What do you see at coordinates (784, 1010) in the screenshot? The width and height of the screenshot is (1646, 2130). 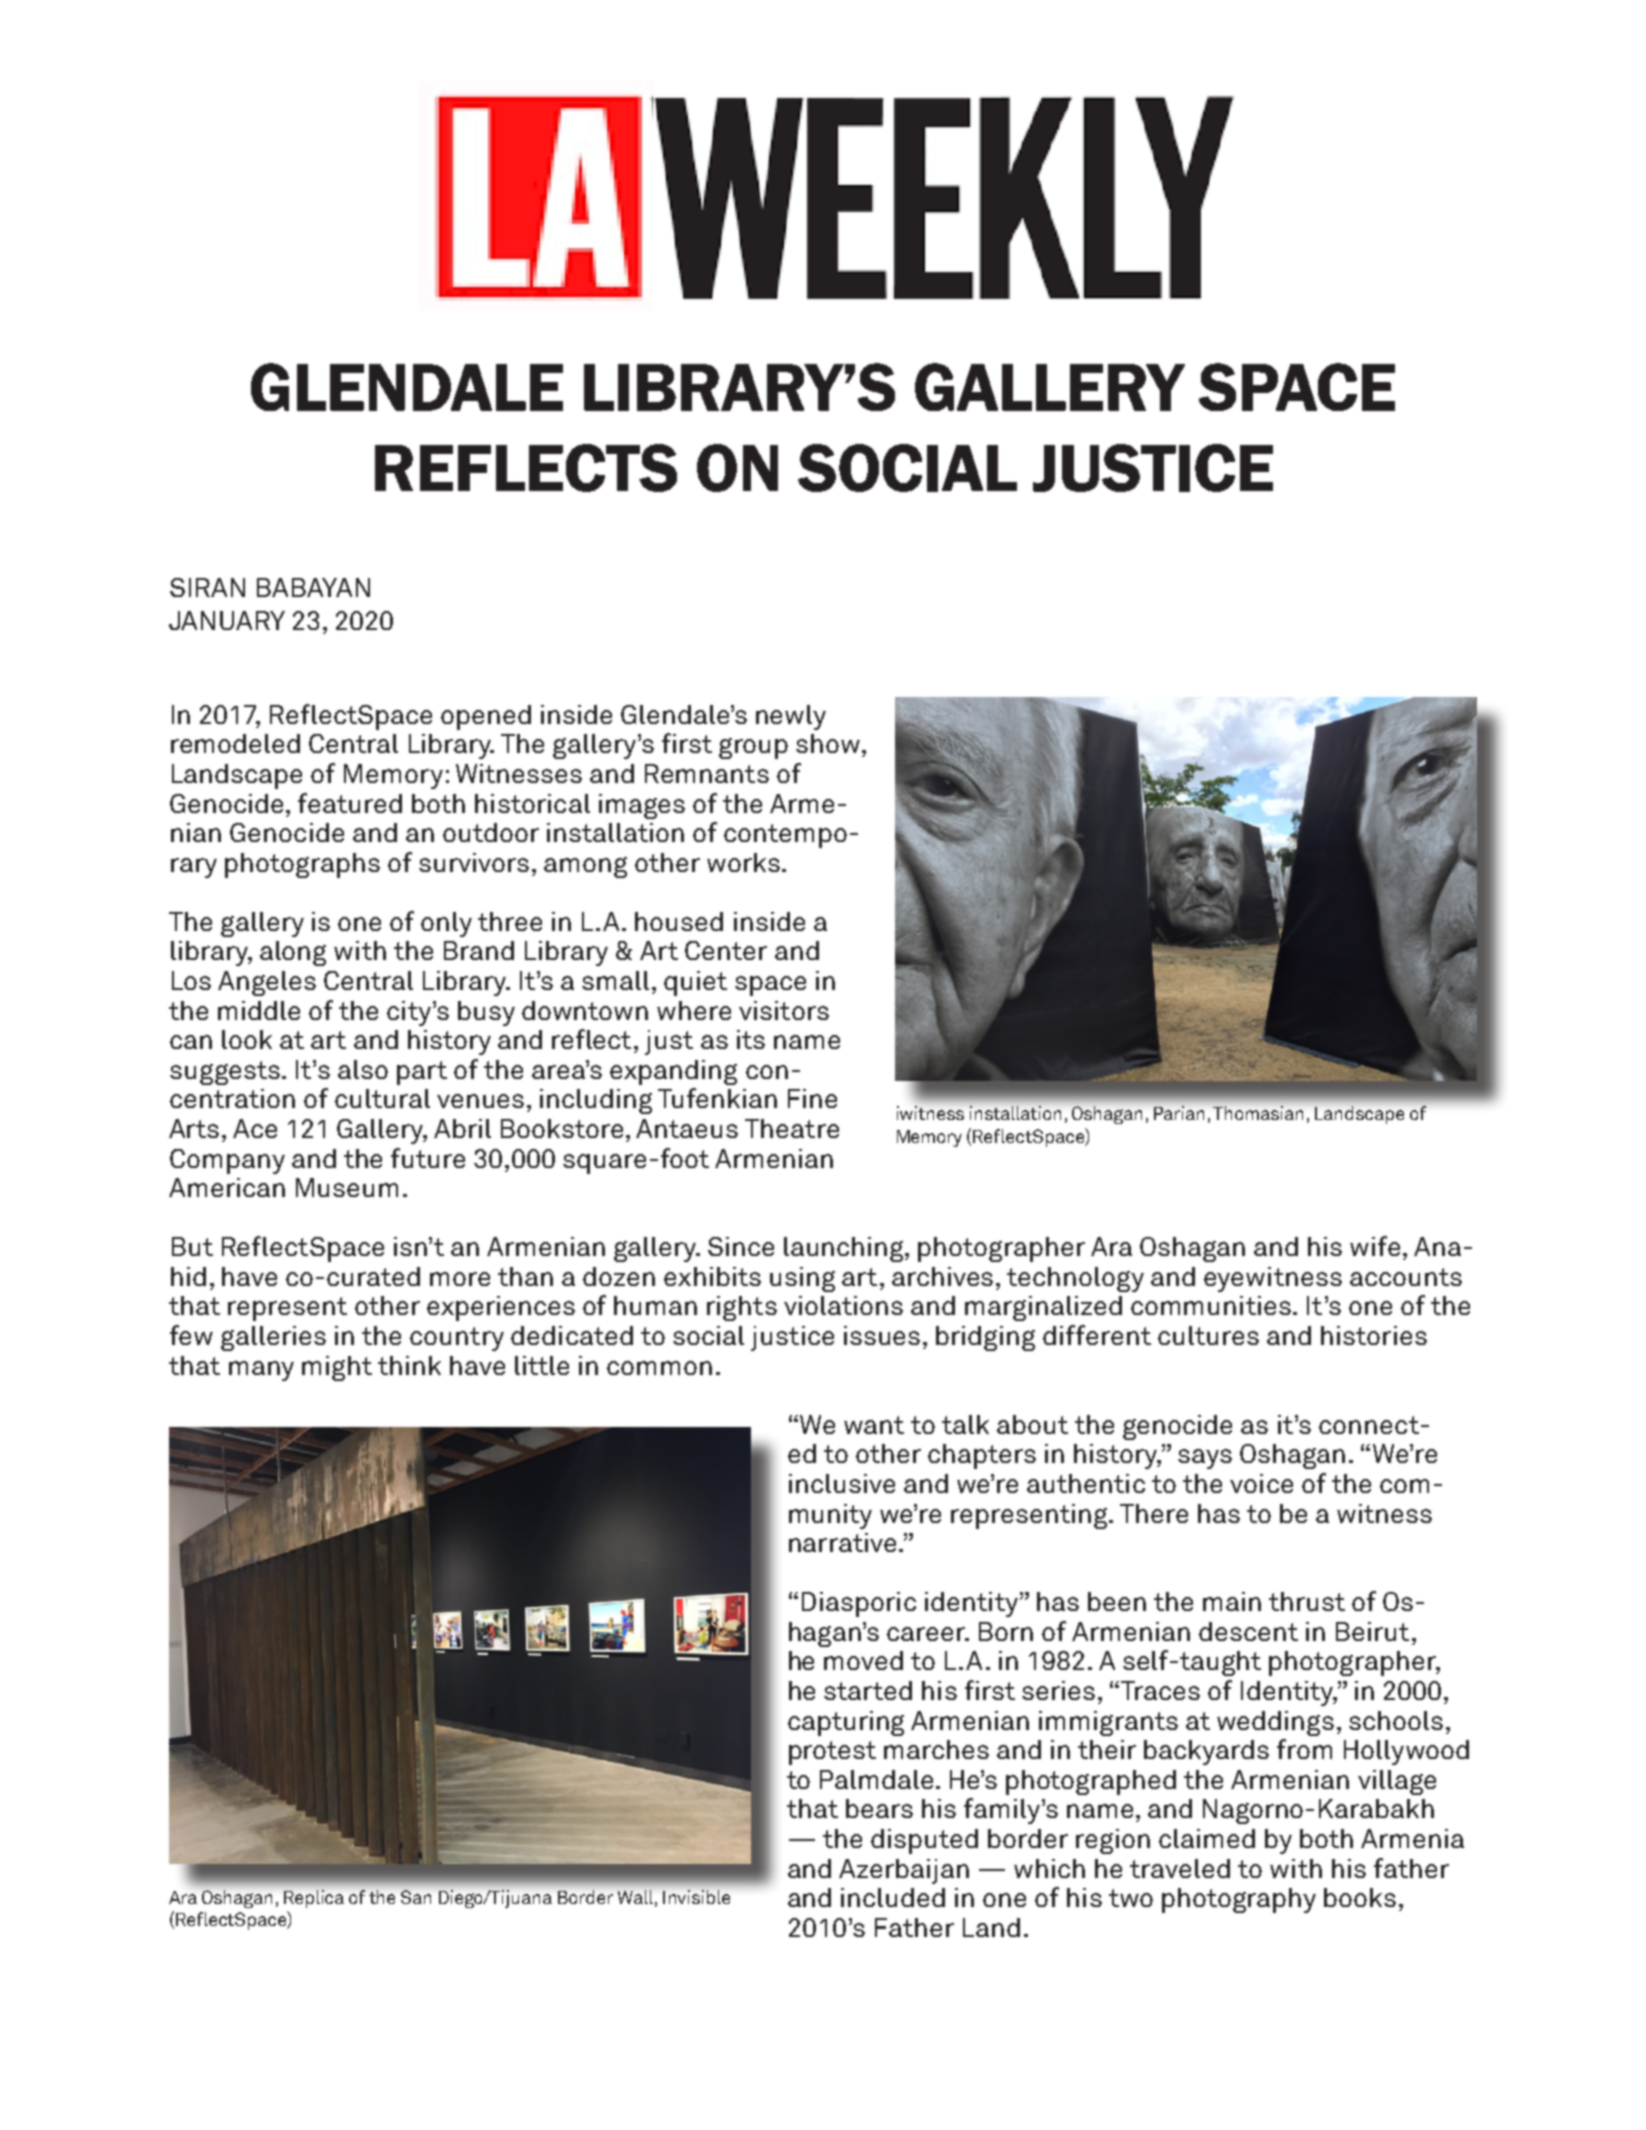 I see `visitors` at bounding box center [784, 1010].
